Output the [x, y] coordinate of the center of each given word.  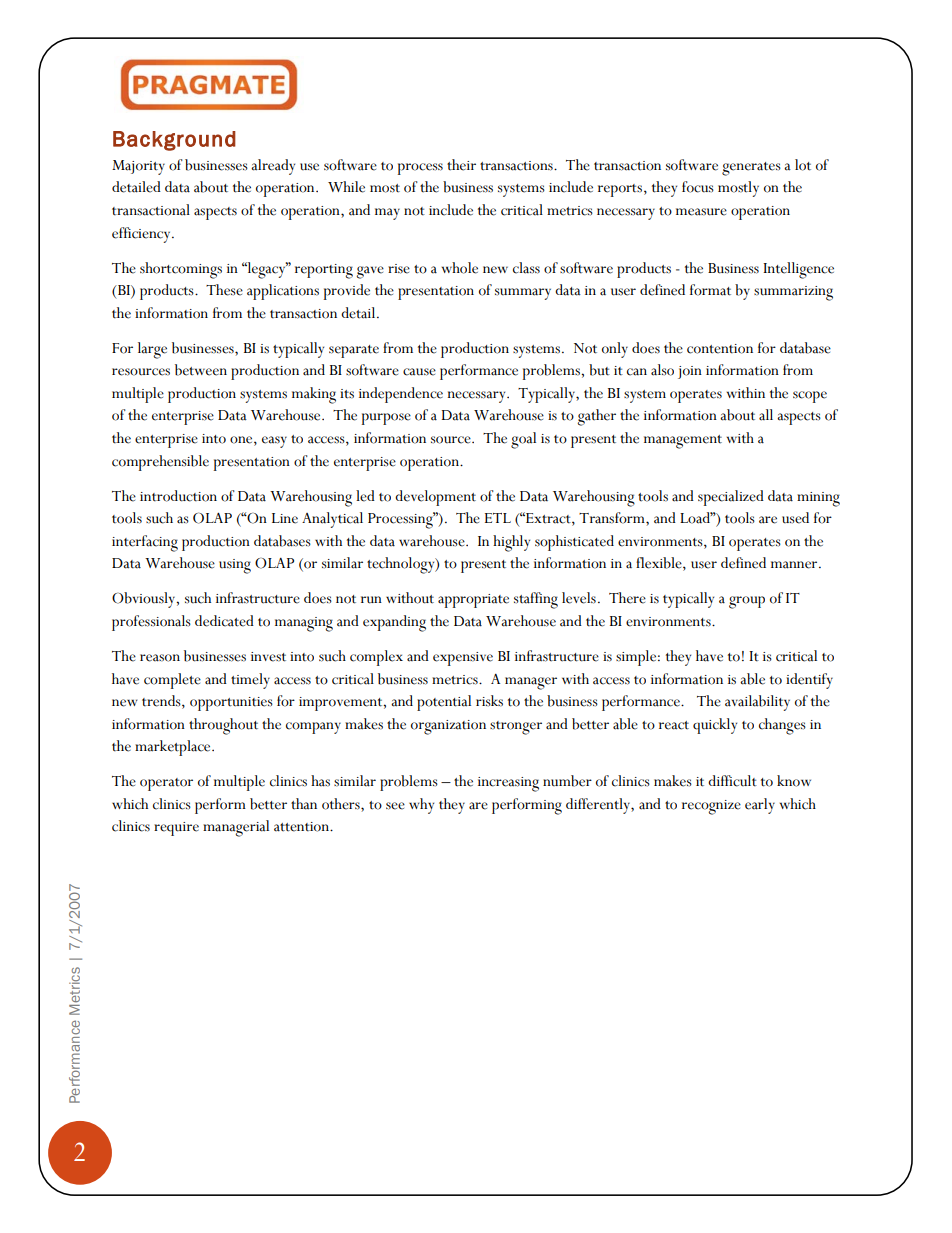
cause [419, 372]
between [201, 370]
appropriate [473, 601]
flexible [660, 564]
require [176, 829]
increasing [508, 784]
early [760, 806]
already [273, 167]
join [690, 372]
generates [751, 169]
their [461, 165]
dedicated [224, 621]
